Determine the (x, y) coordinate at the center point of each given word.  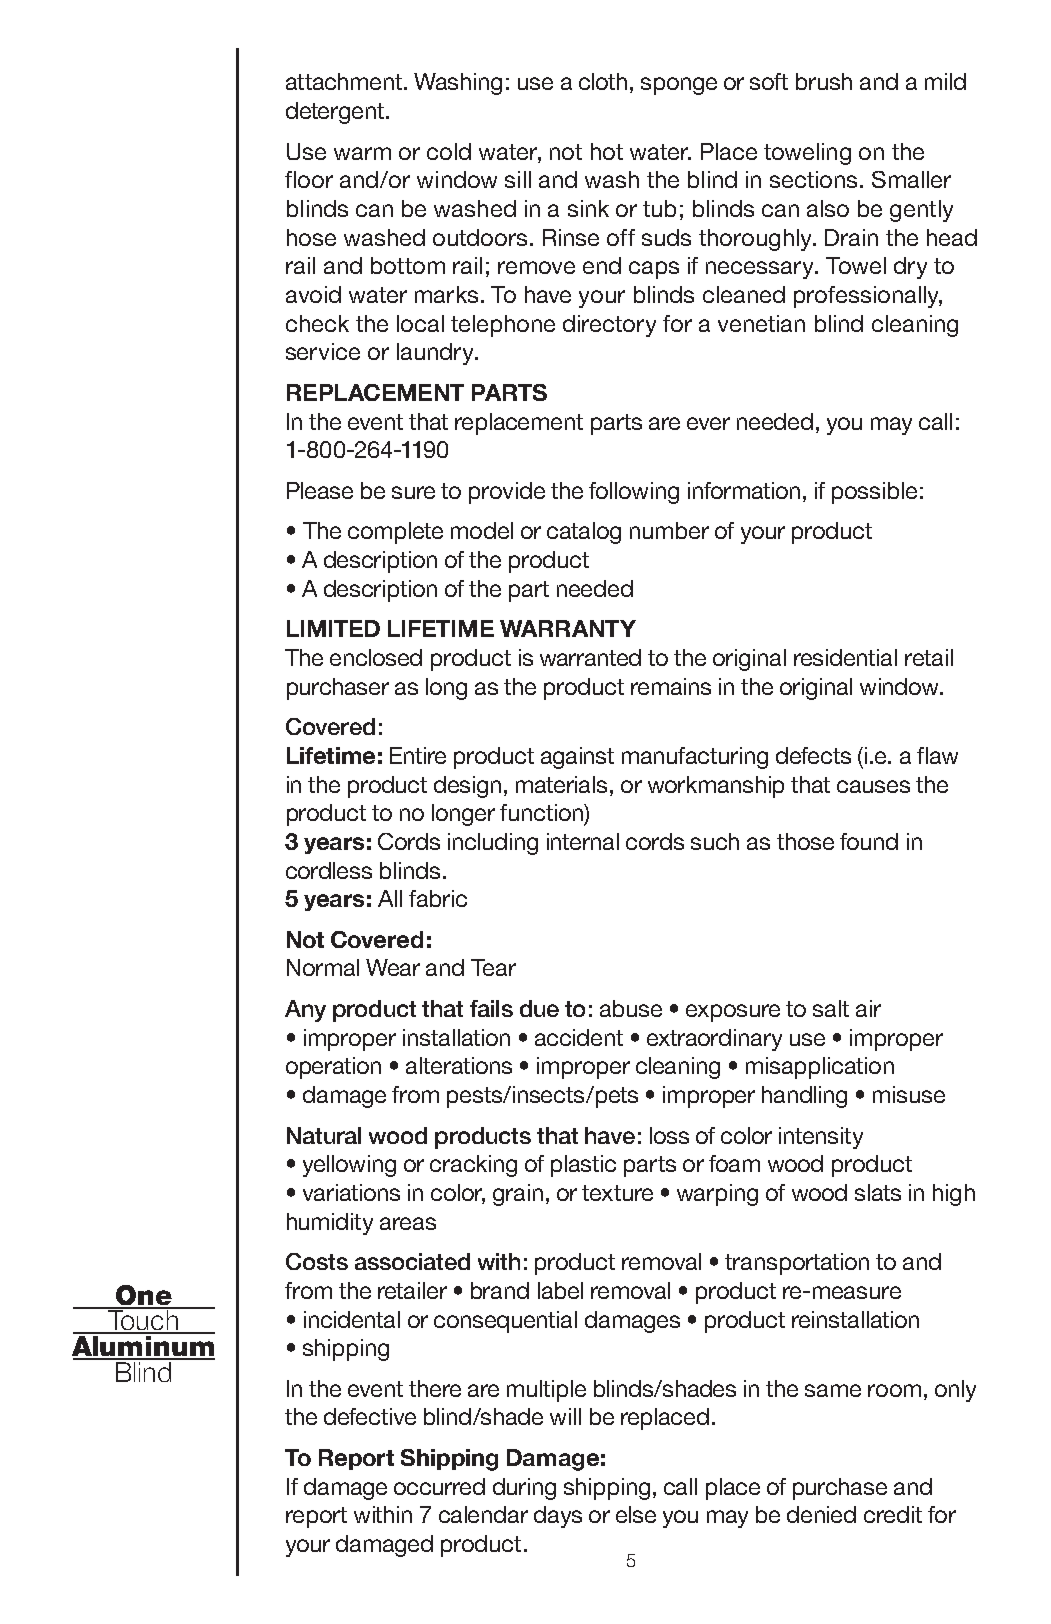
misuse (909, 1094)
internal (583, 841)
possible (874, 493)
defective (370, 1416)
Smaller (911, 179)
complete (395, 533)
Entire (418, 755)
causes (873, 786)
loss (669, 1135)
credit (893, 1514)
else (636, 1514)
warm (362, 153)
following (634, 493)
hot (607, 151)
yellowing (349, 1166)
